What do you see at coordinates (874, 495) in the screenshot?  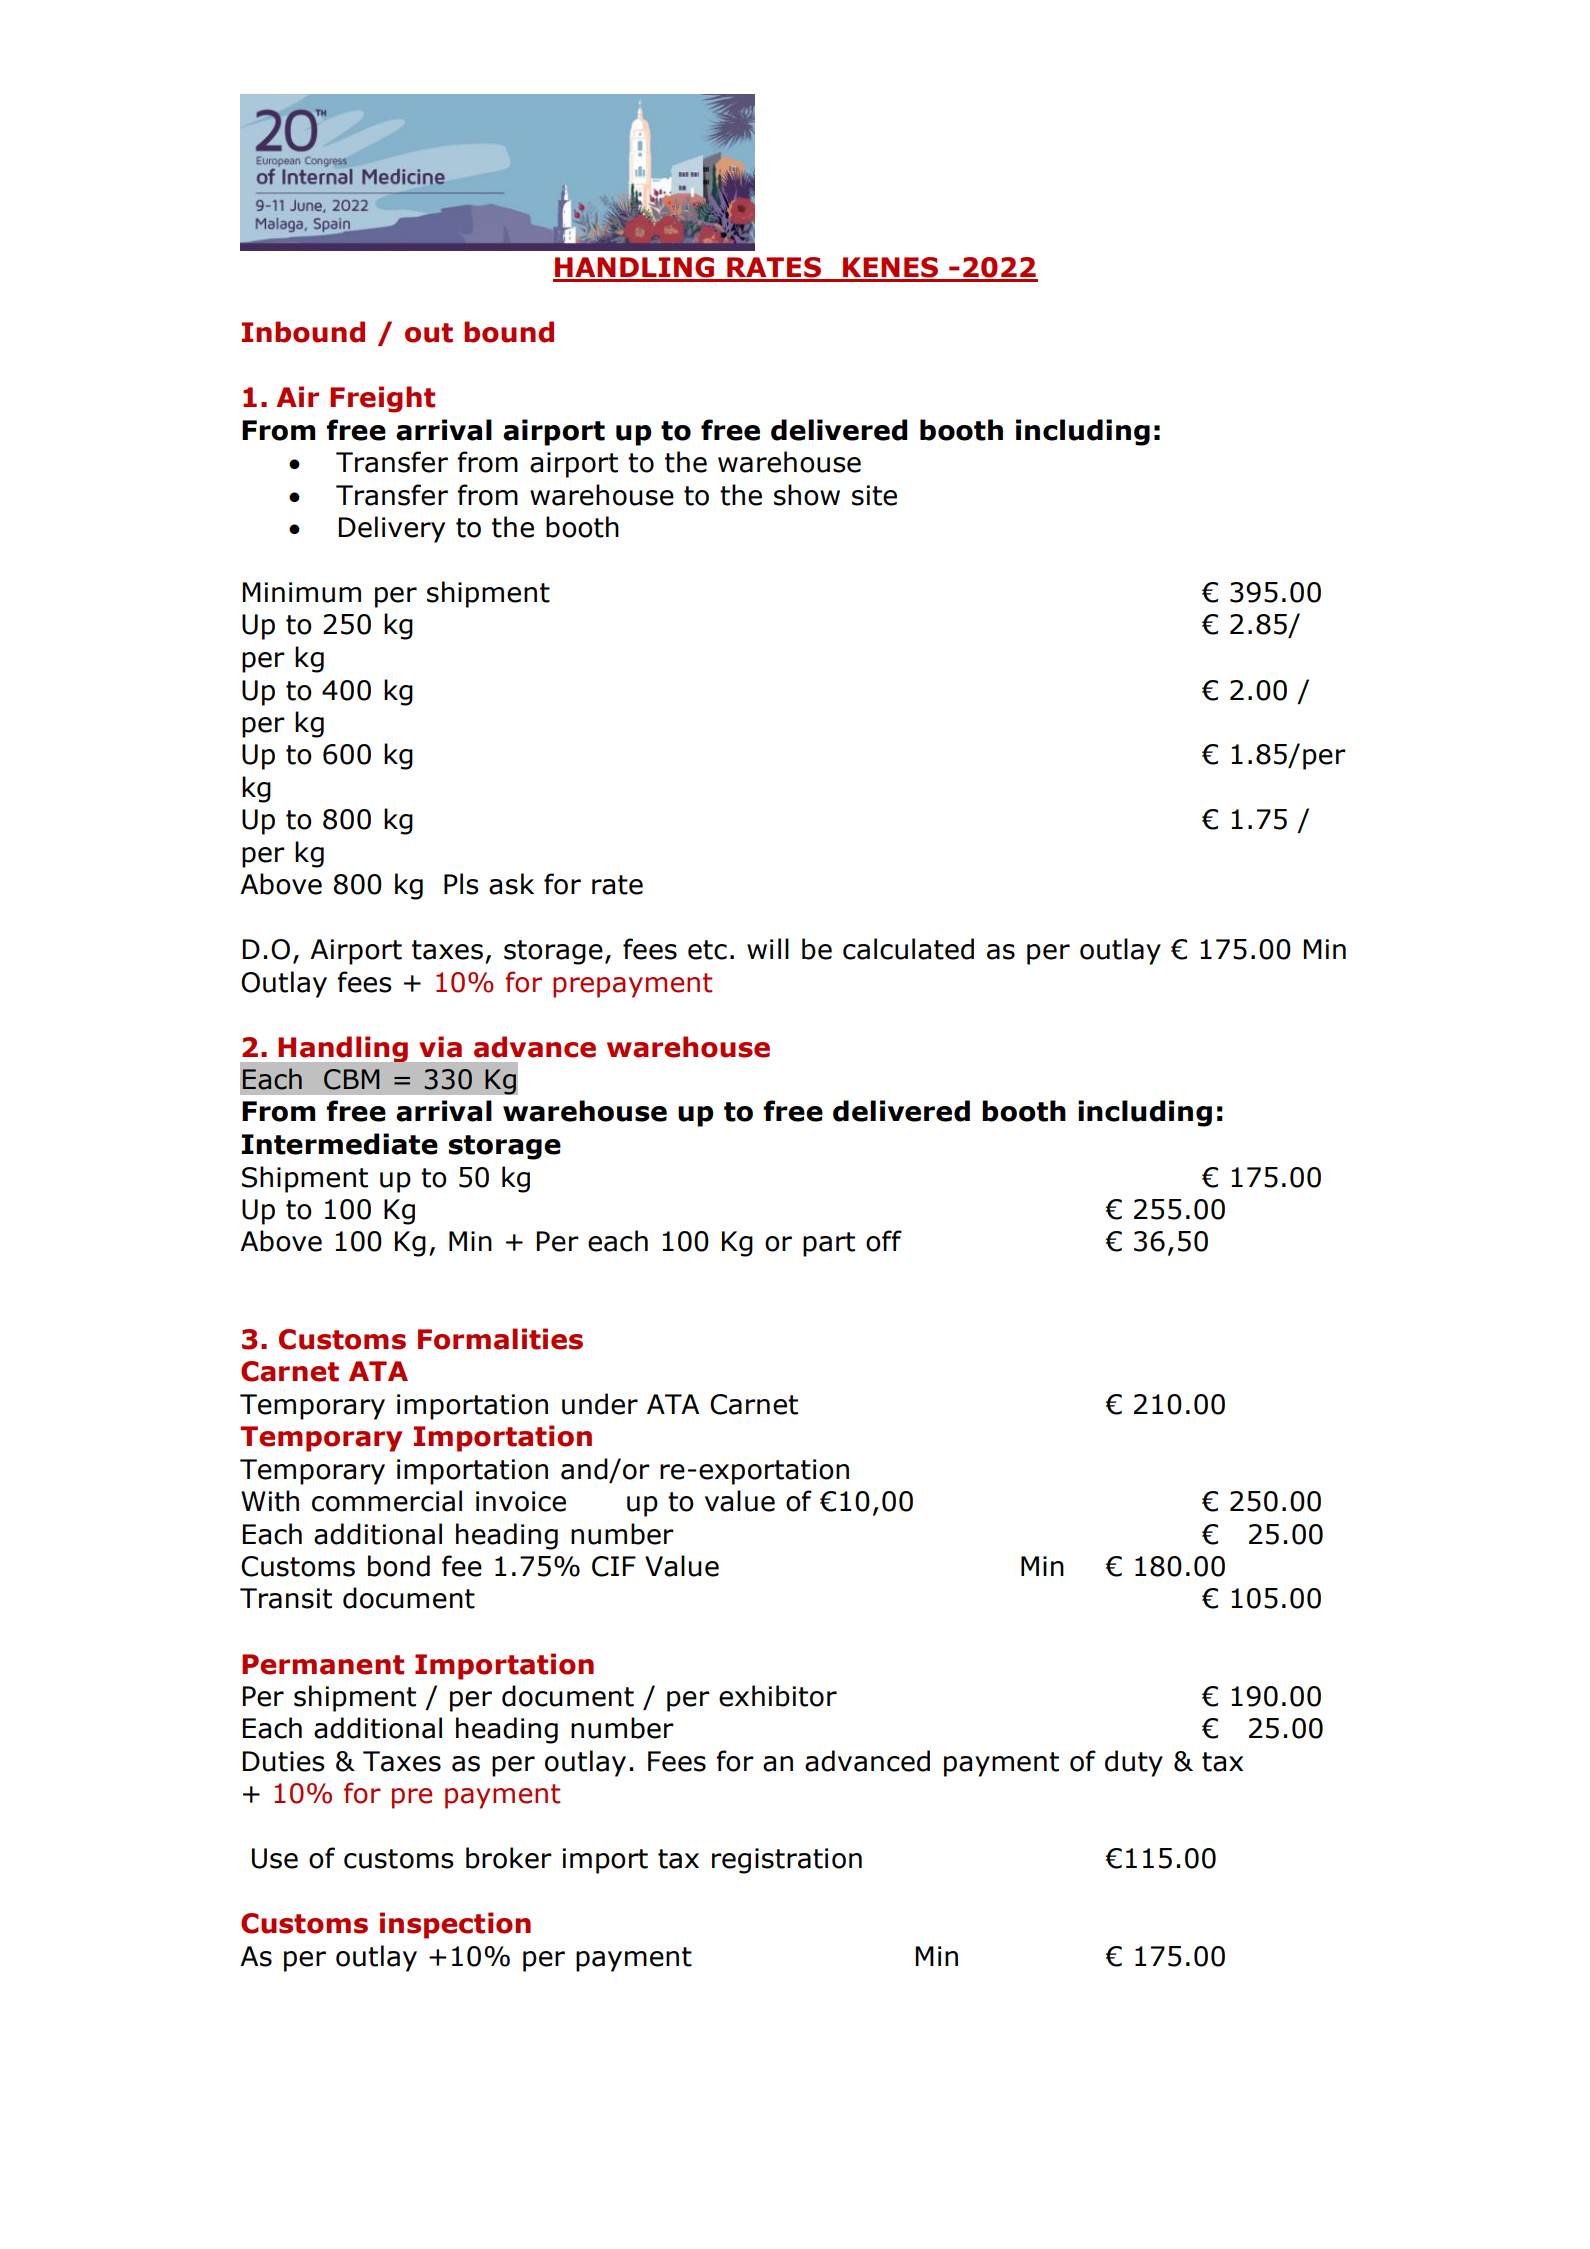 I see `site` at bounding box center [874, 495].
